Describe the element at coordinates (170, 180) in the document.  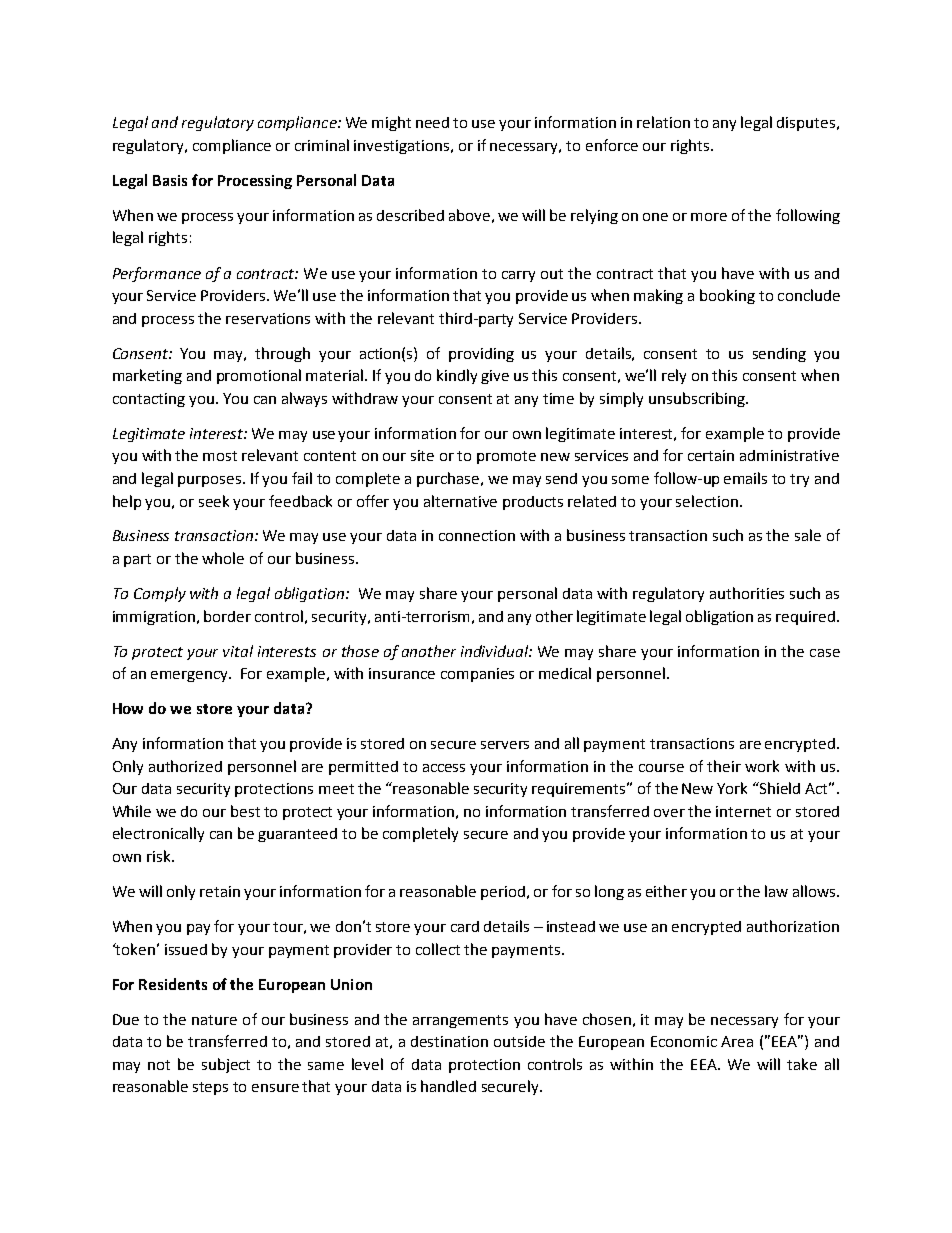
I see `Basis` at that location.
